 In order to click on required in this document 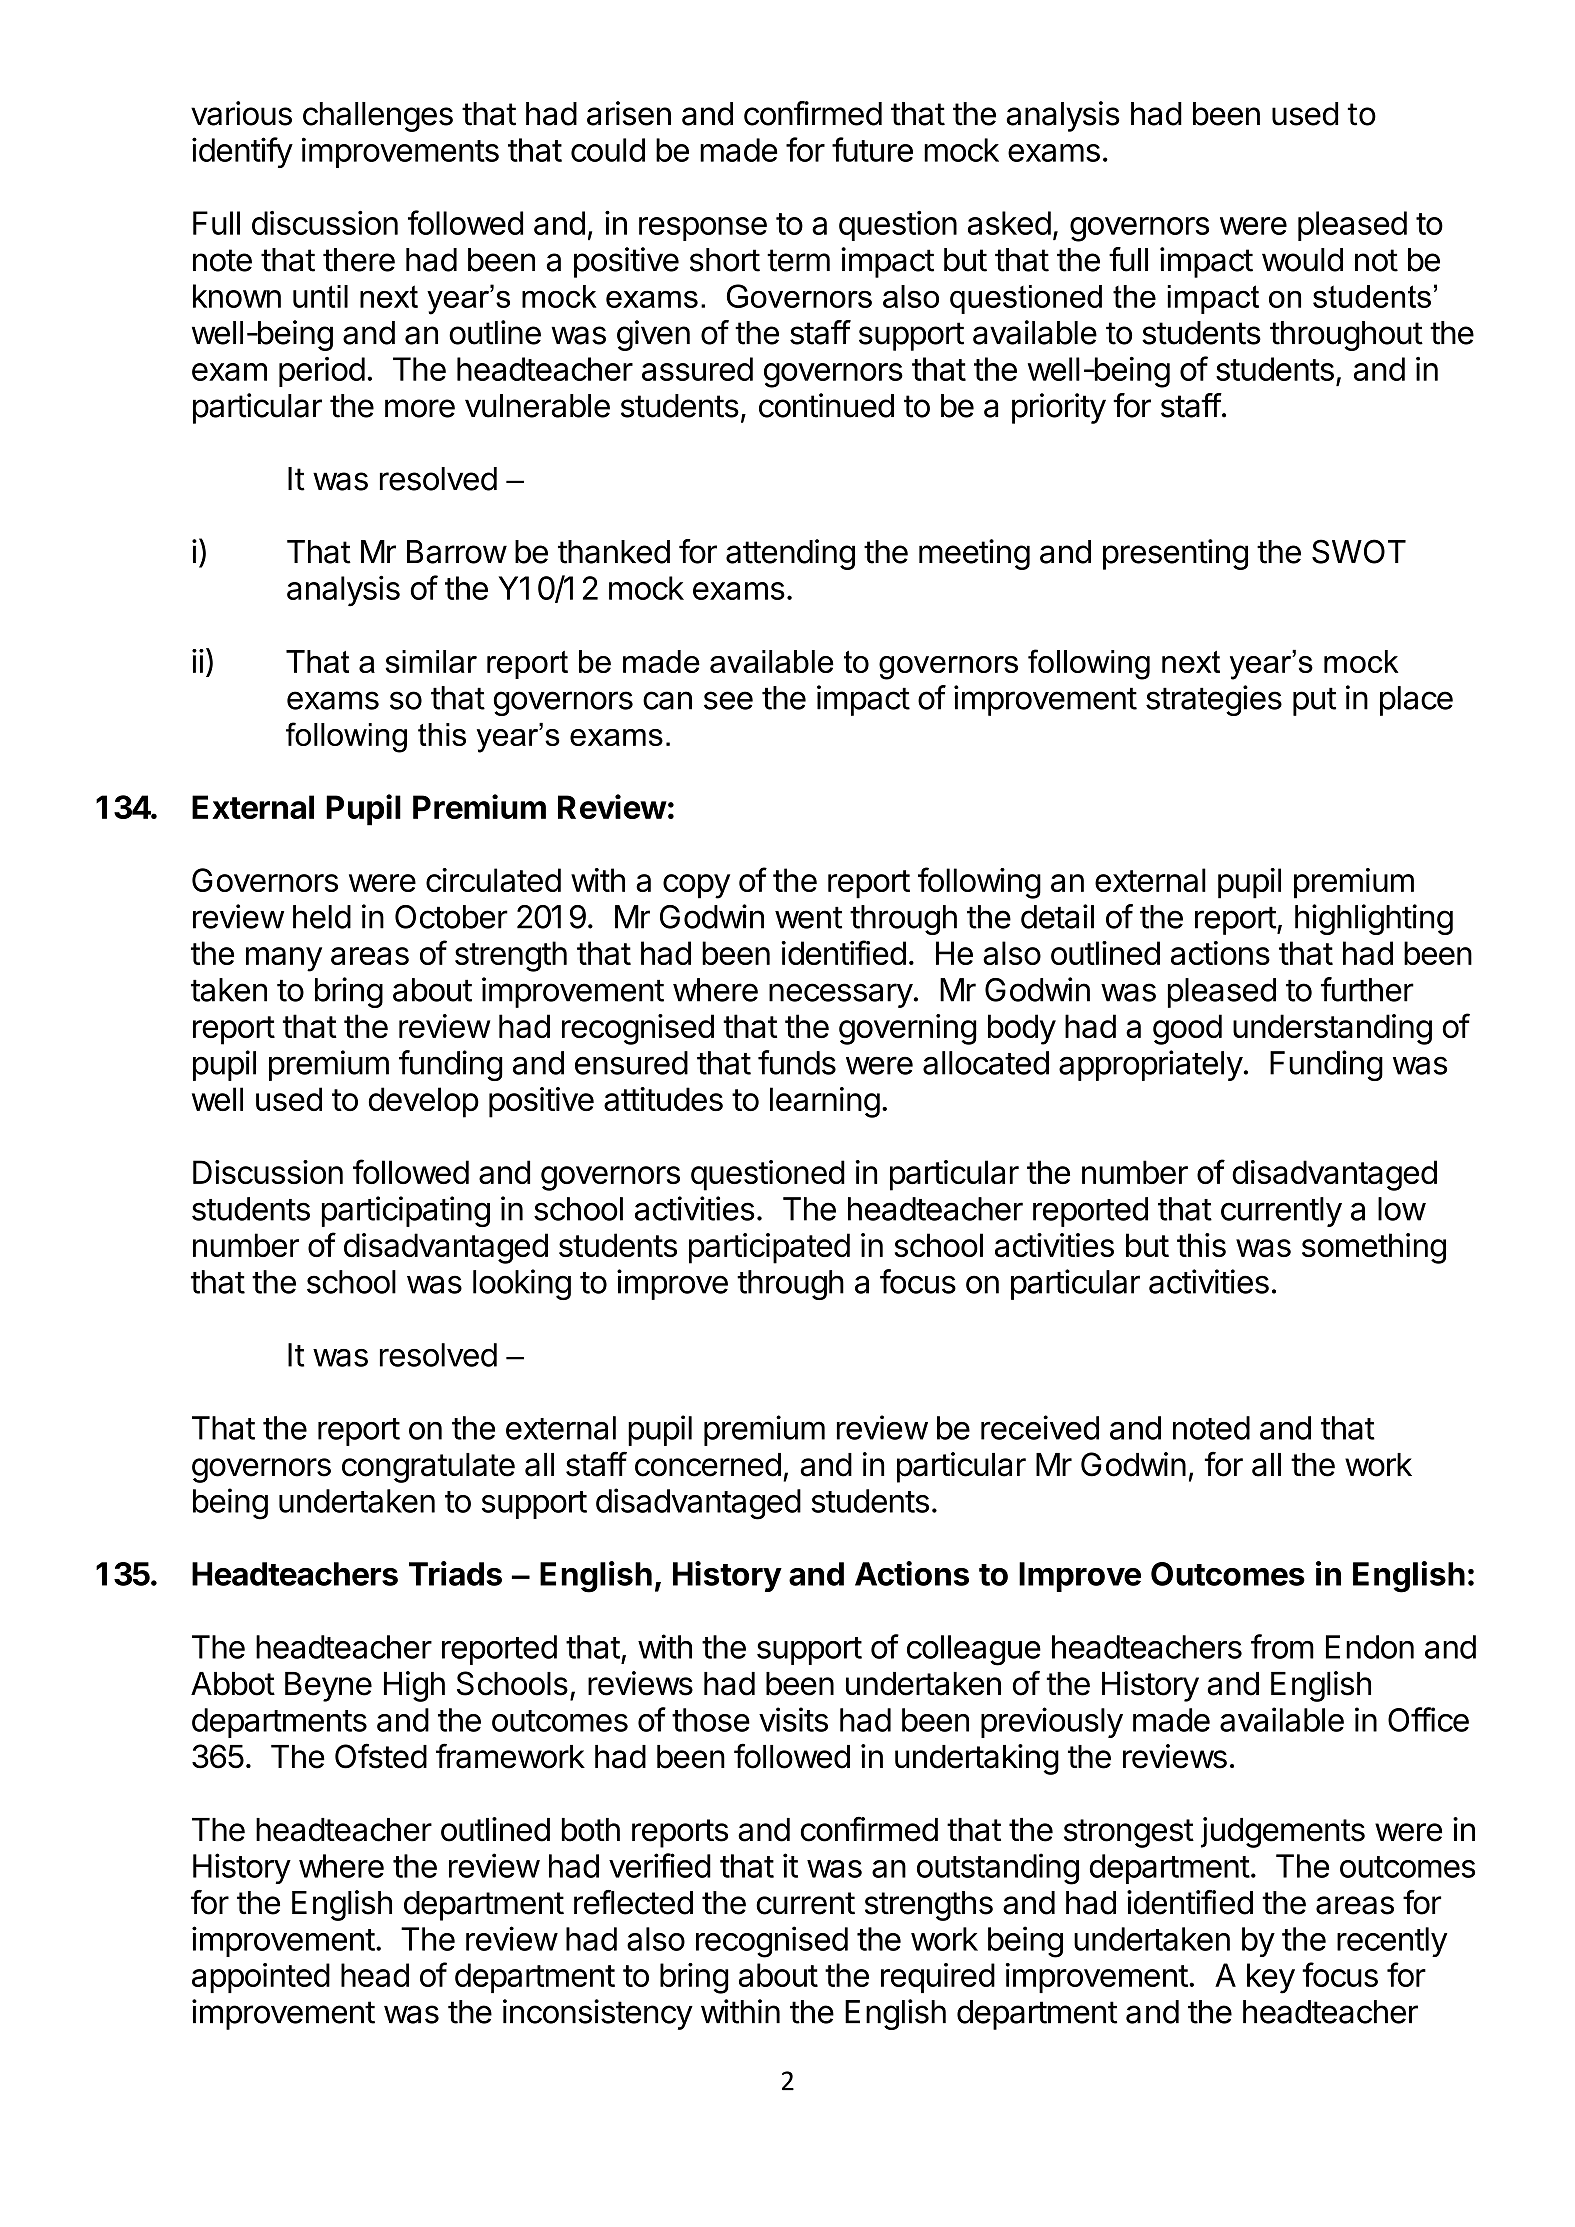, I will do `click(938, 1978)`.
